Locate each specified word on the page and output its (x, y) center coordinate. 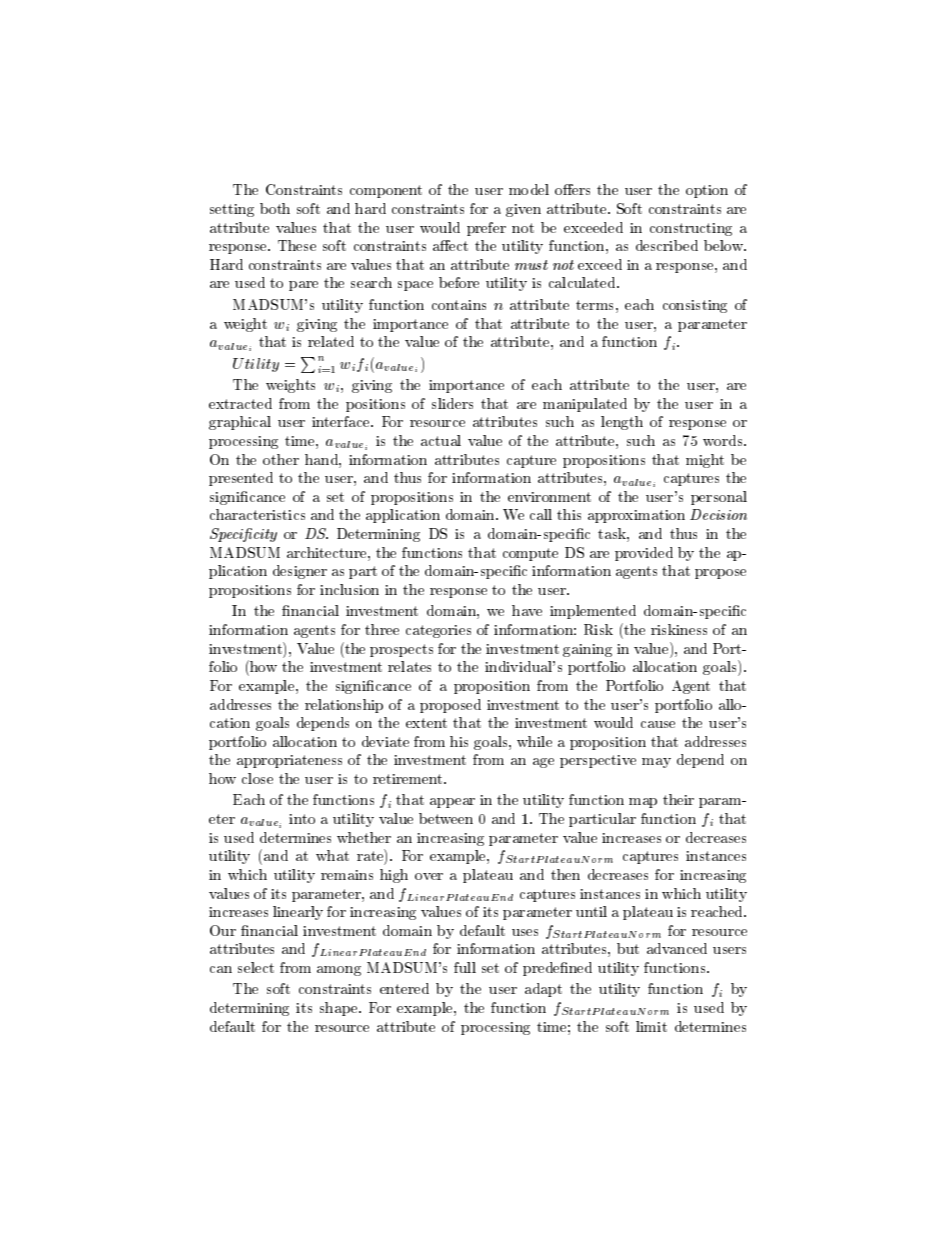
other (281, 459)
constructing (691, 229)
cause (658, 724)
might (705, 461)
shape (340, 1009)
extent (426, 723)
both (275, 208)
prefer (486, 229)
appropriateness (289, 761)
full (465, 967)
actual (441, 440)
